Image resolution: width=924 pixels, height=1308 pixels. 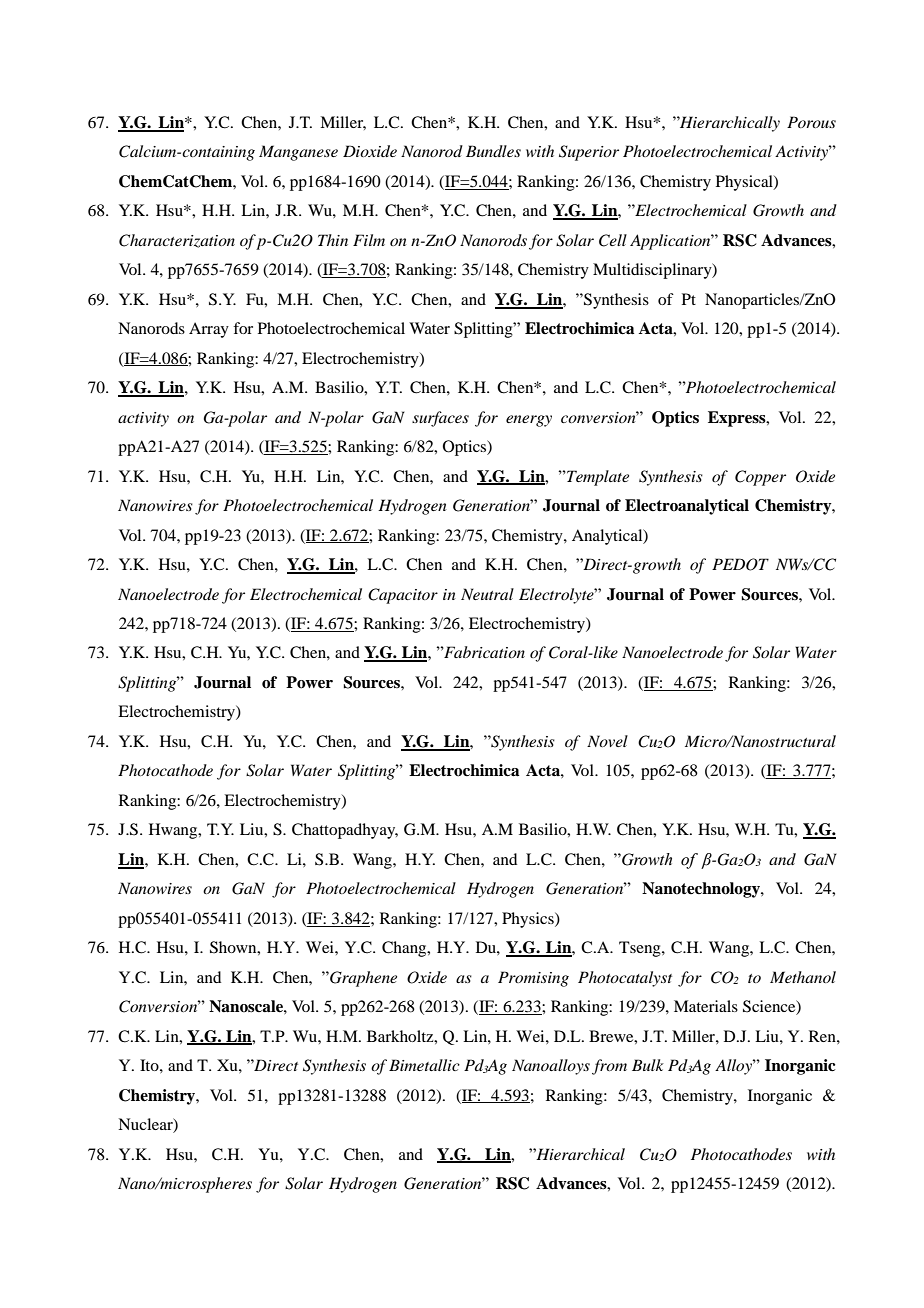 What do you see at coordinates (487, 594) in the screenshot?
I see `Neutral` at bounding box center [487, 594].
